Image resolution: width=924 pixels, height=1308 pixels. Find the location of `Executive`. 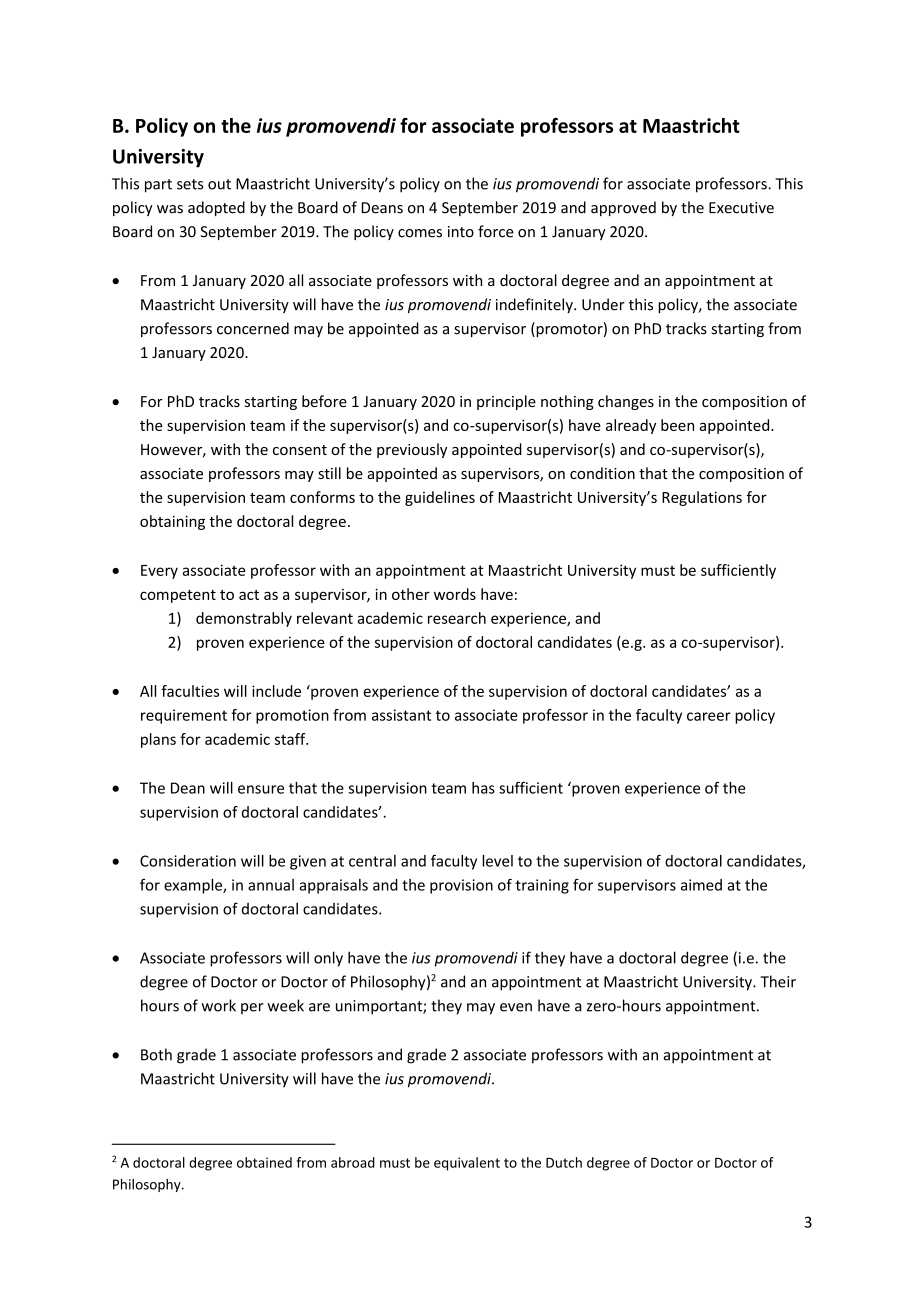

Executive is located at coordinates (741, 208).
